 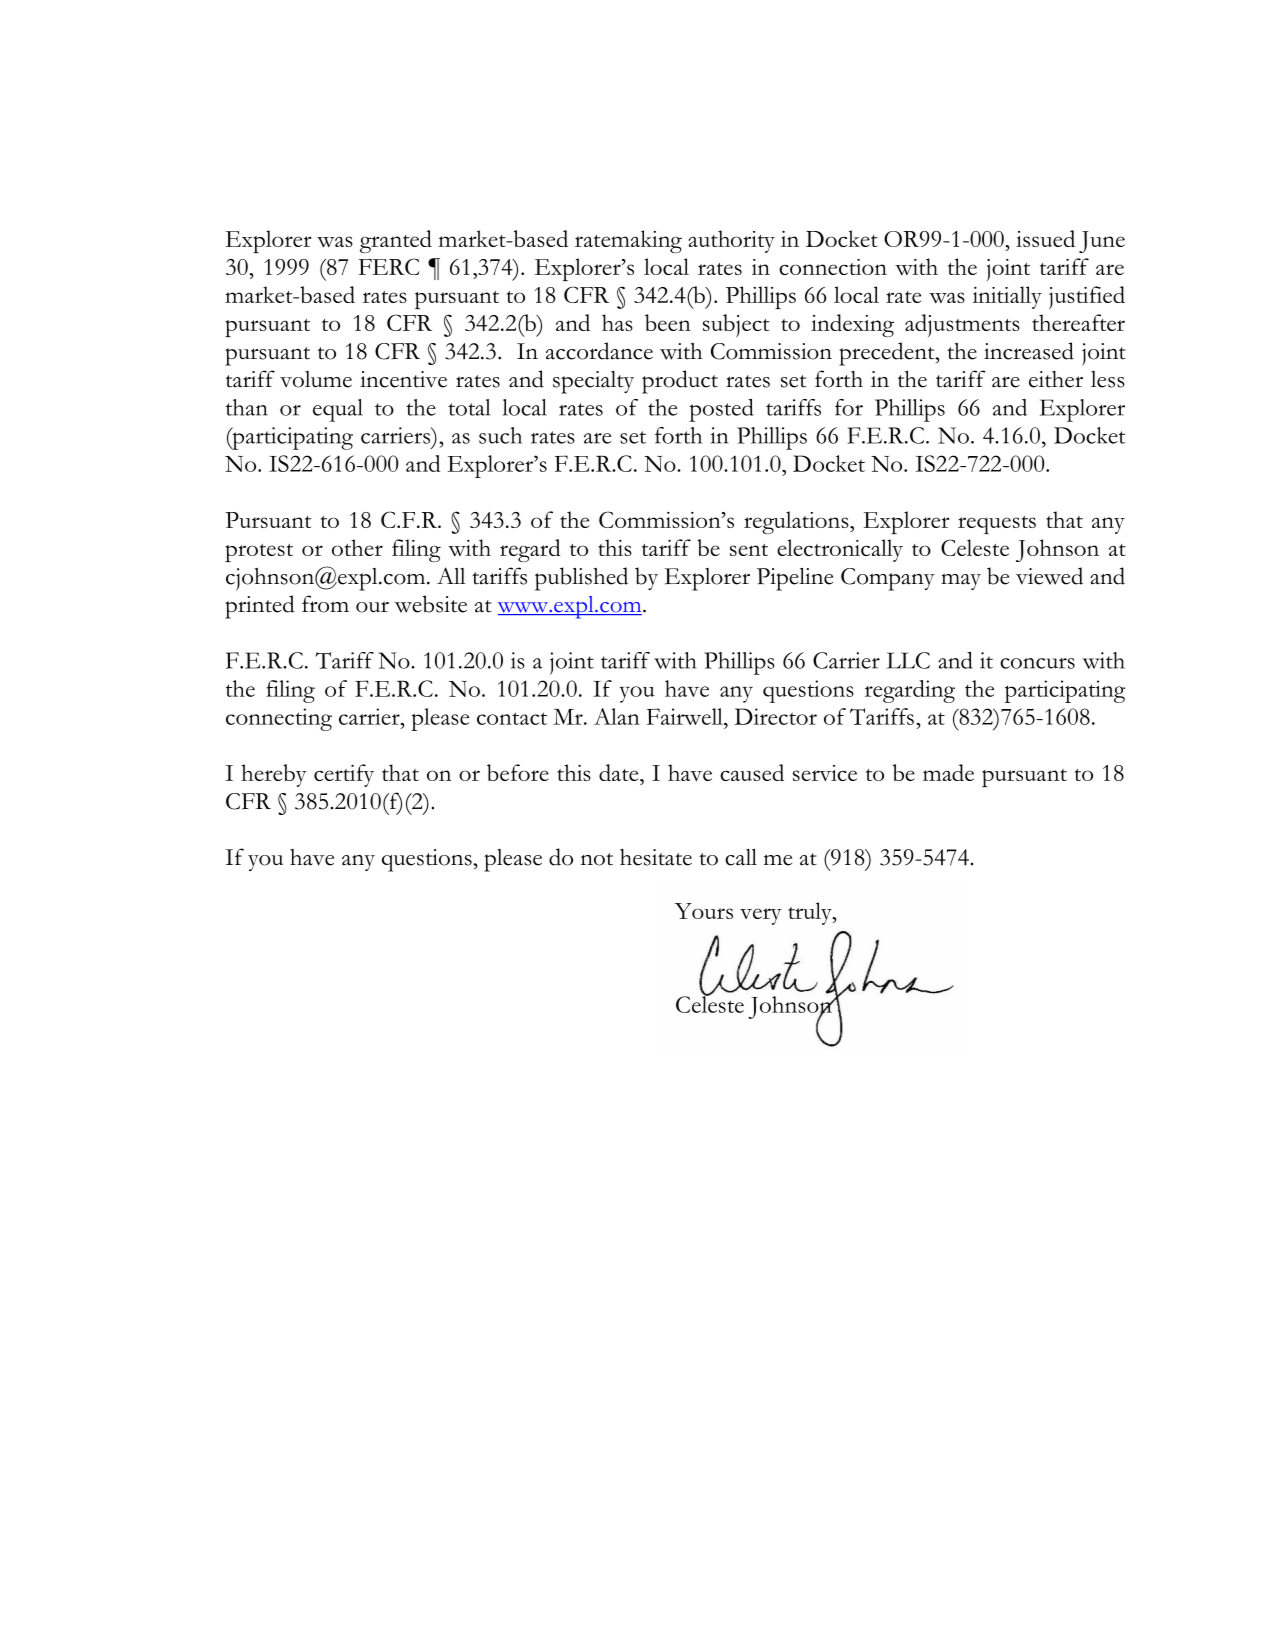 I want to click on truly, so click(x=811, y=913).
